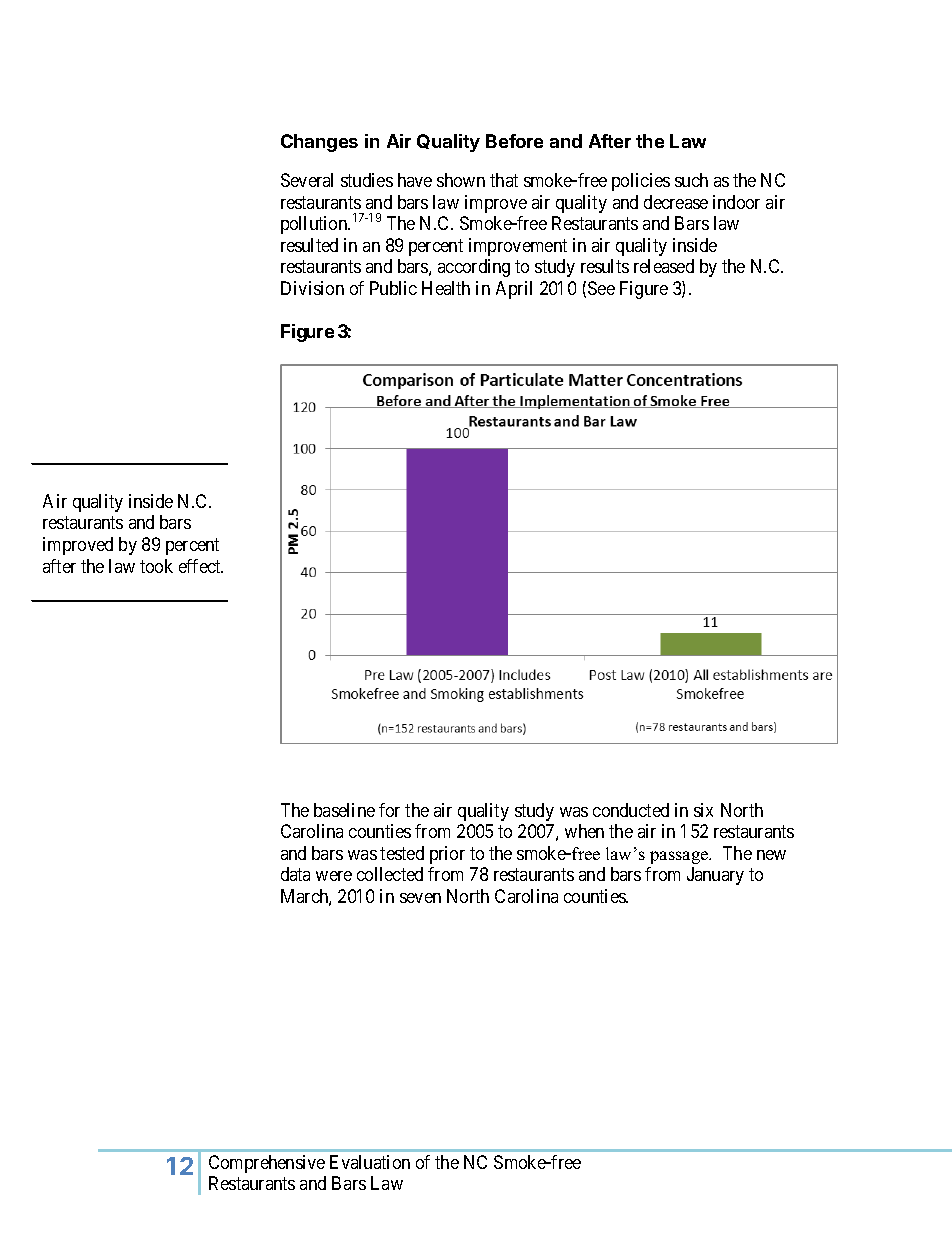 The height and width of the document is (1233, 952). Describe the element at coordinates (715, 876) in the document. I see `January` at that location.
